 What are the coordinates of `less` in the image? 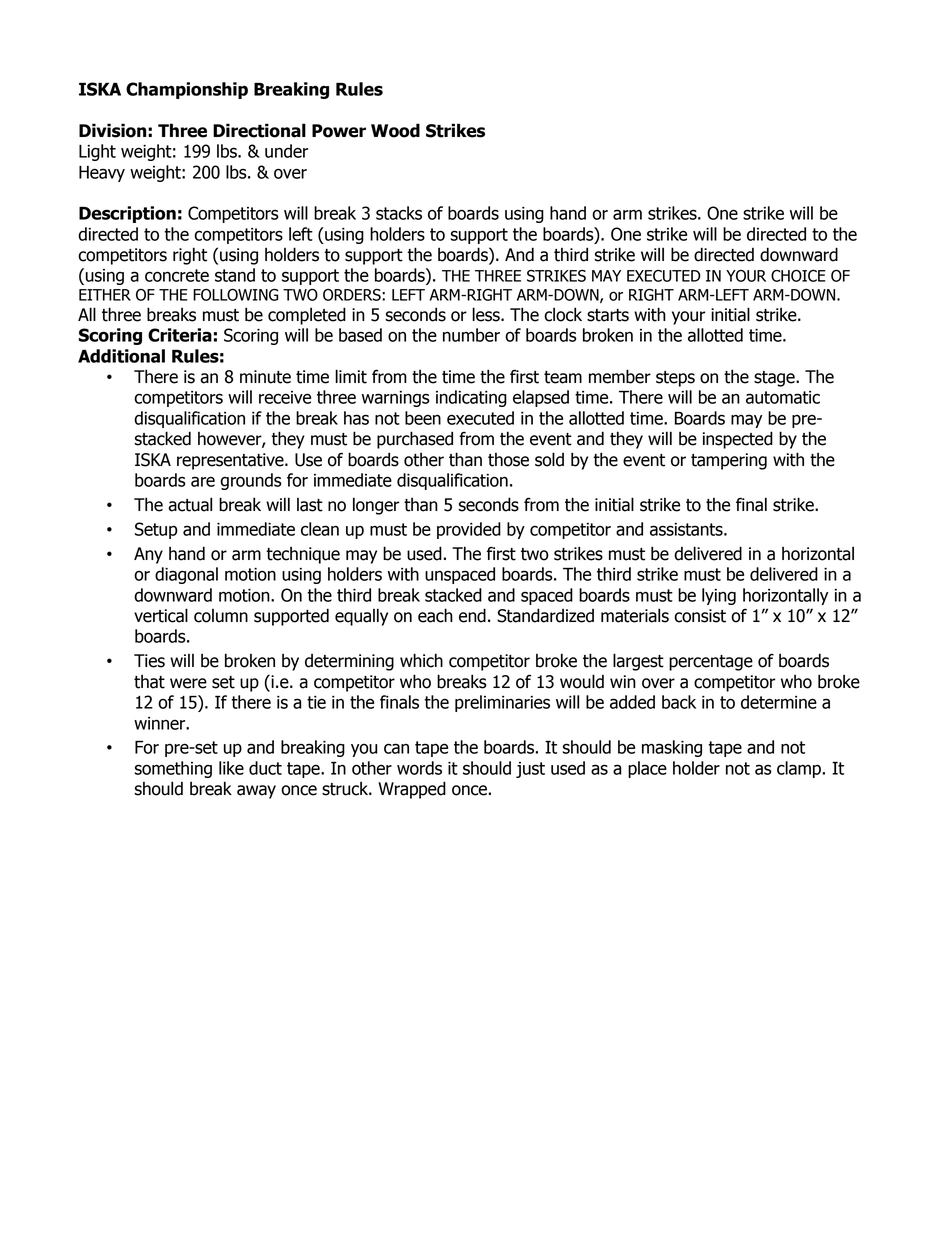 It's located at (487, 314).
